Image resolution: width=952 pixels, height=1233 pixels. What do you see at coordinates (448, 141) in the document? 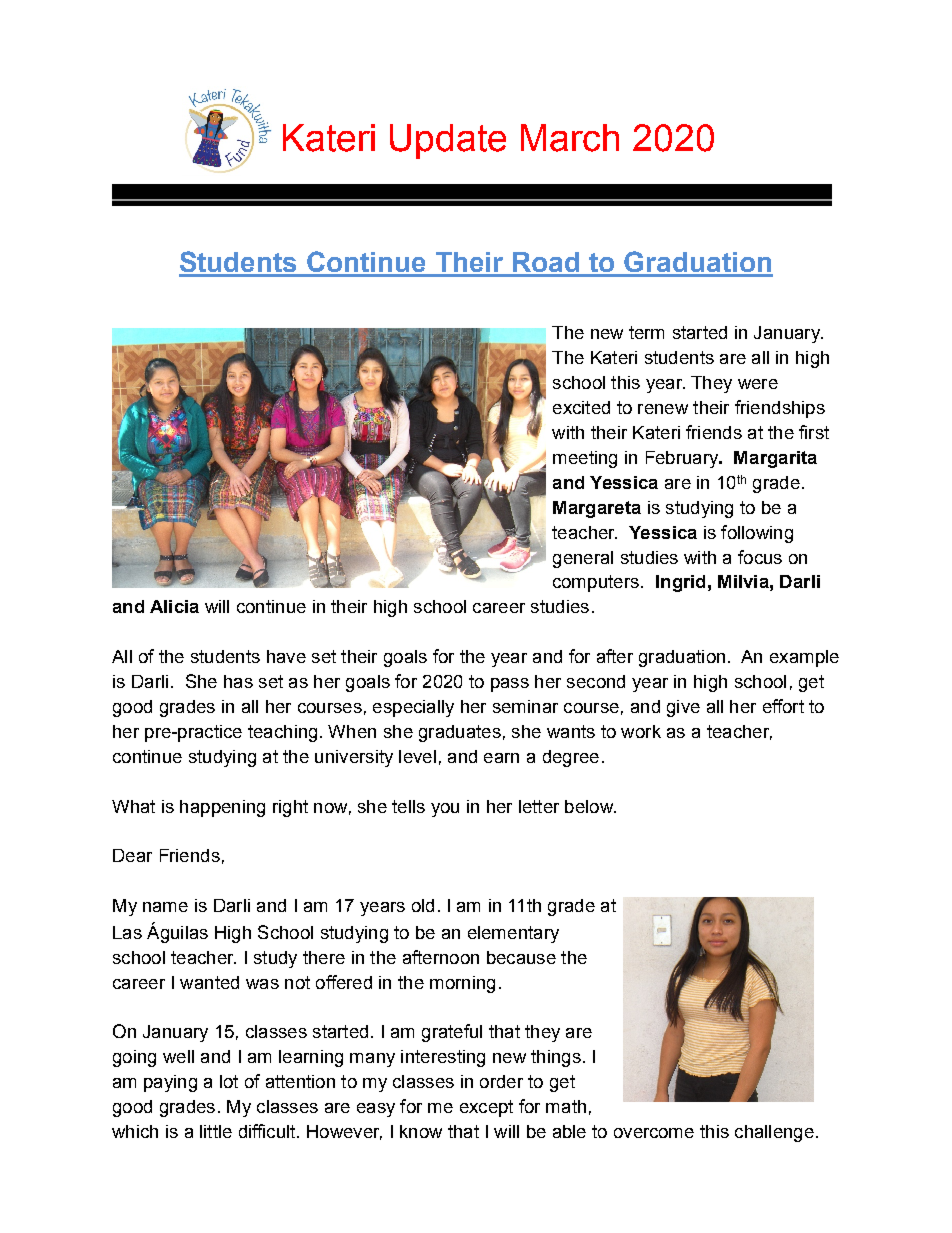
I see `Update` at bounding box center [448, 141].
